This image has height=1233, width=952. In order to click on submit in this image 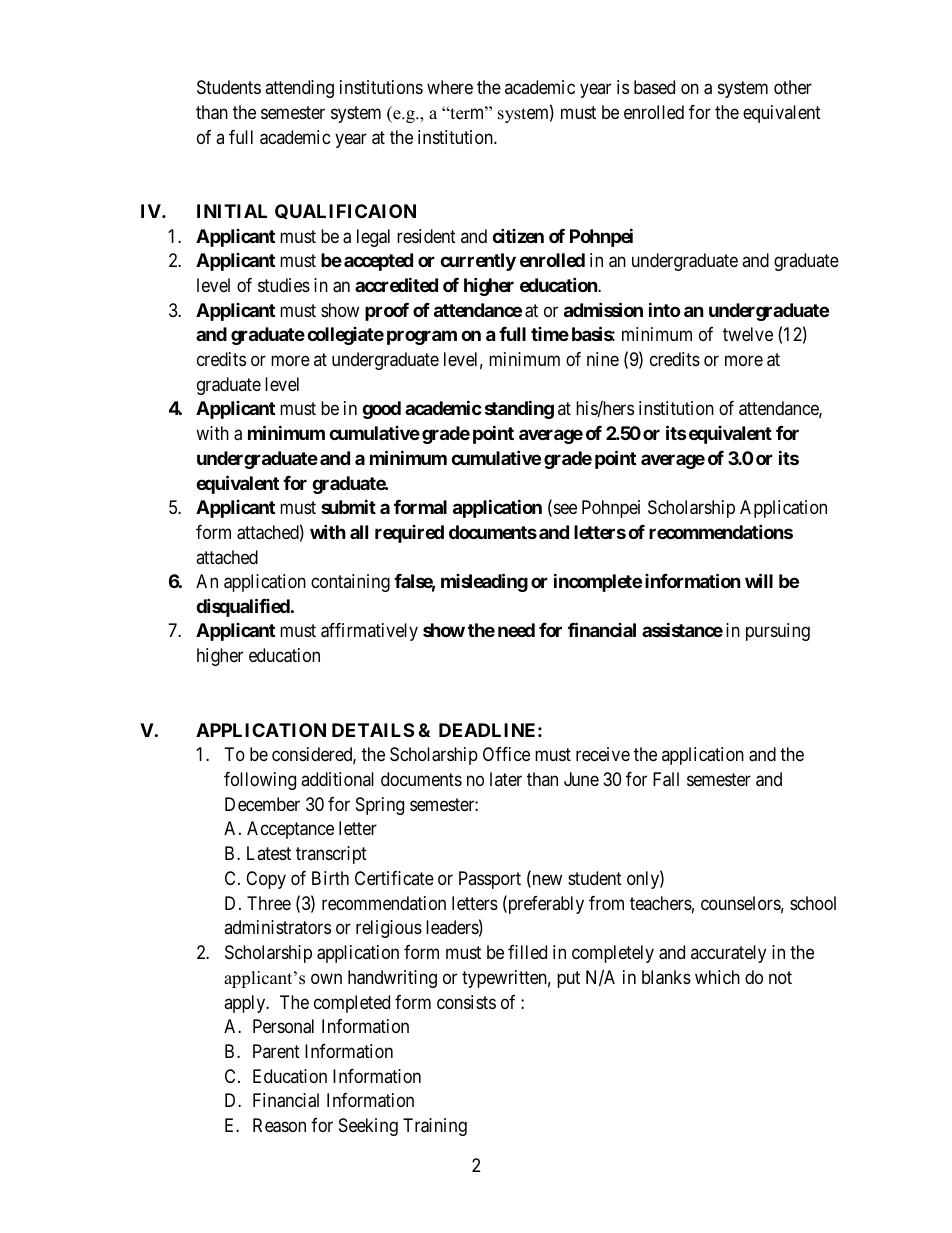, I will do `click(348, 506)`.
